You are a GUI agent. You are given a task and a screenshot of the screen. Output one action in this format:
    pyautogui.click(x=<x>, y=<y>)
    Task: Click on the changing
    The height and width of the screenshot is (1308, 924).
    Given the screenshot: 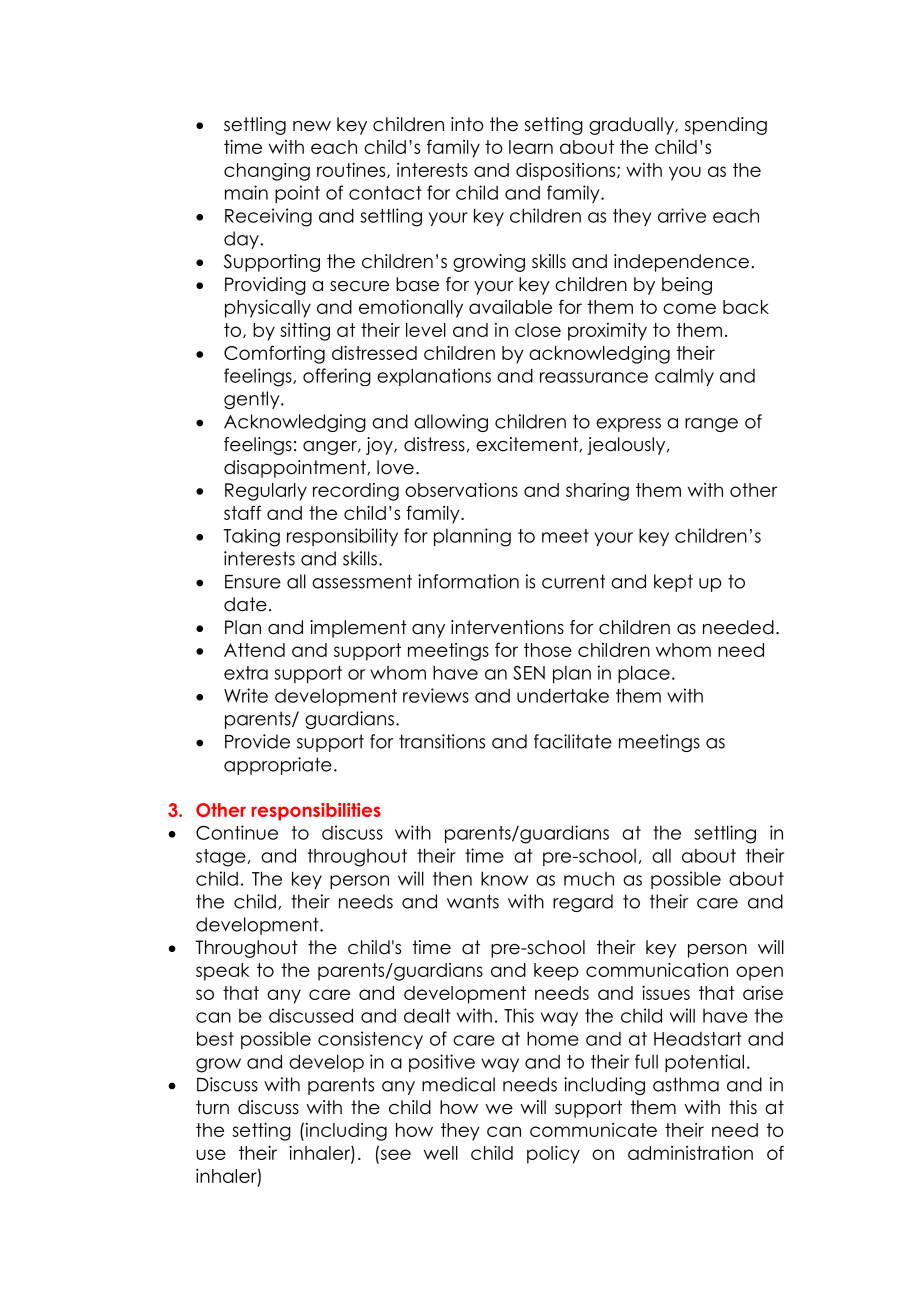 What is the action you would take?
    pyautogui.click(x=267, y=172)
